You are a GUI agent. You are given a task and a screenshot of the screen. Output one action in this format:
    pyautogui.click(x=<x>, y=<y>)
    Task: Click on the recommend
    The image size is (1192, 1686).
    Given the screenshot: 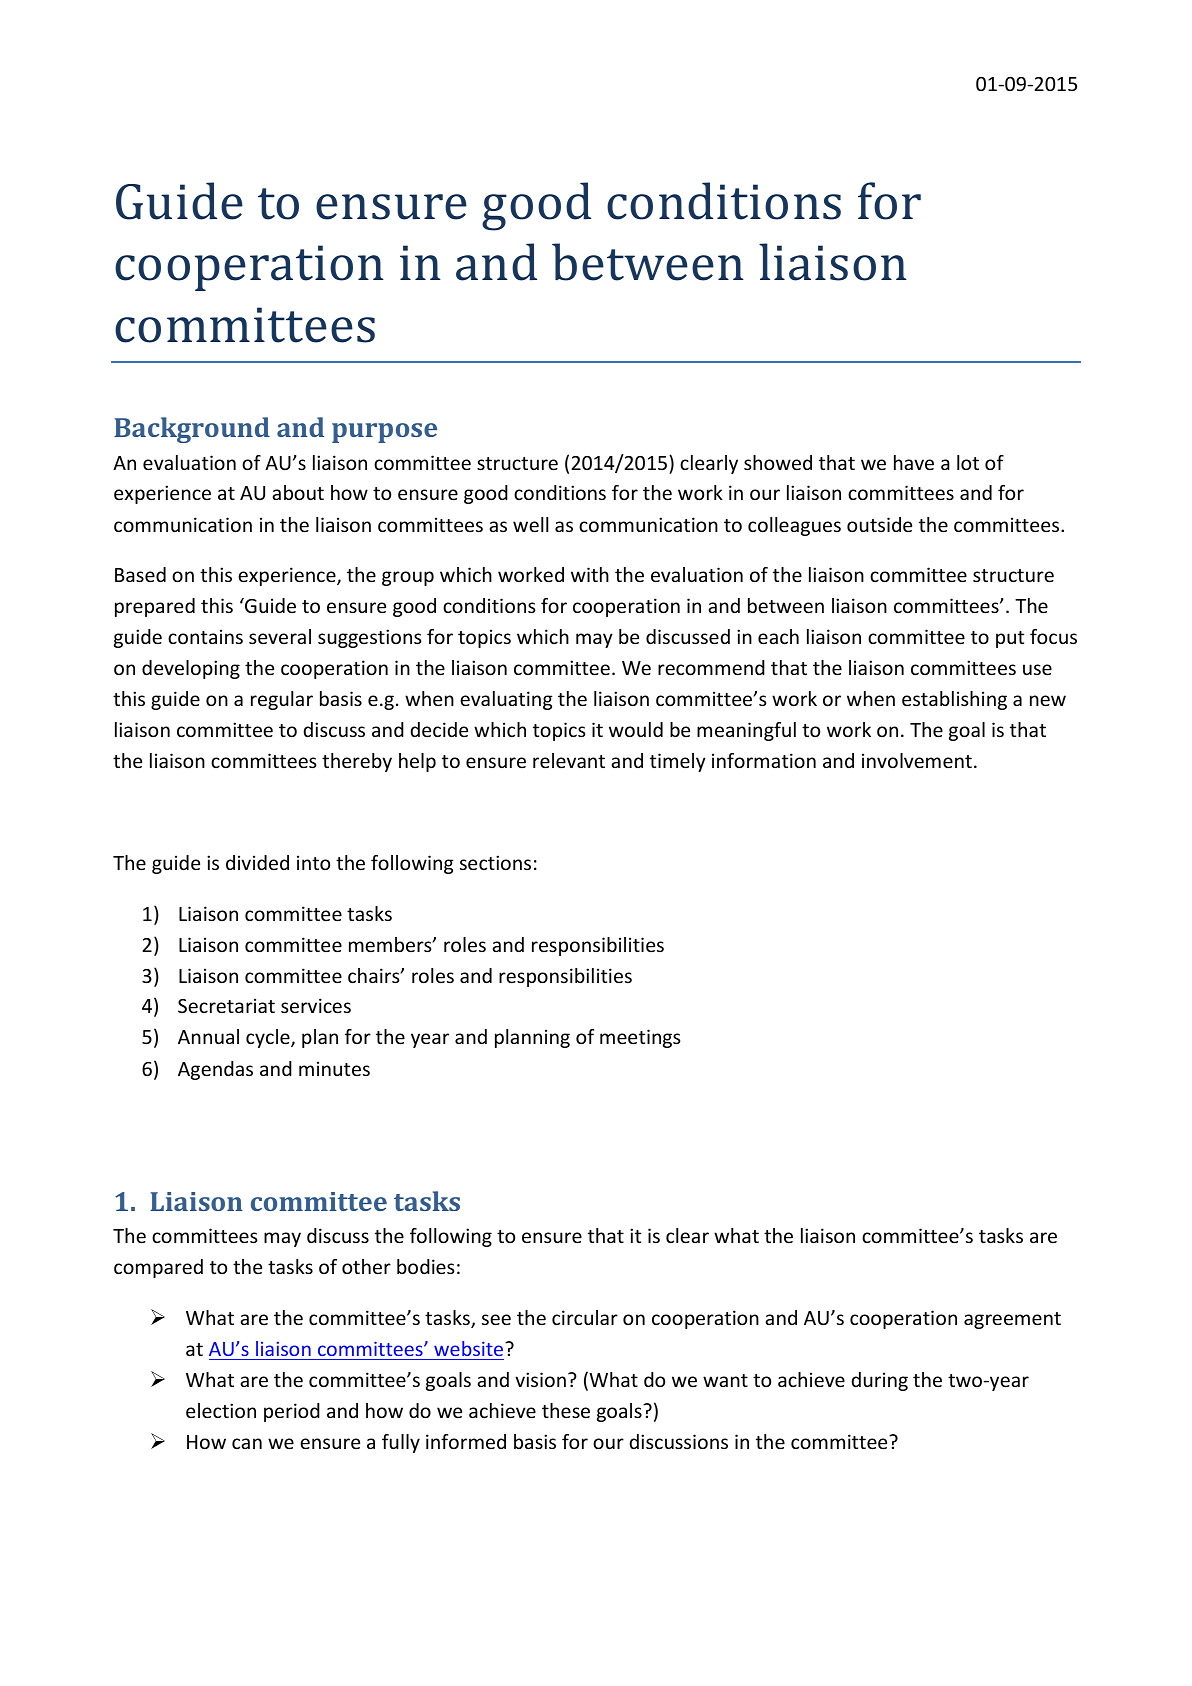 What is the action you would take?
    pyautogui.click(x=711, y=667)
